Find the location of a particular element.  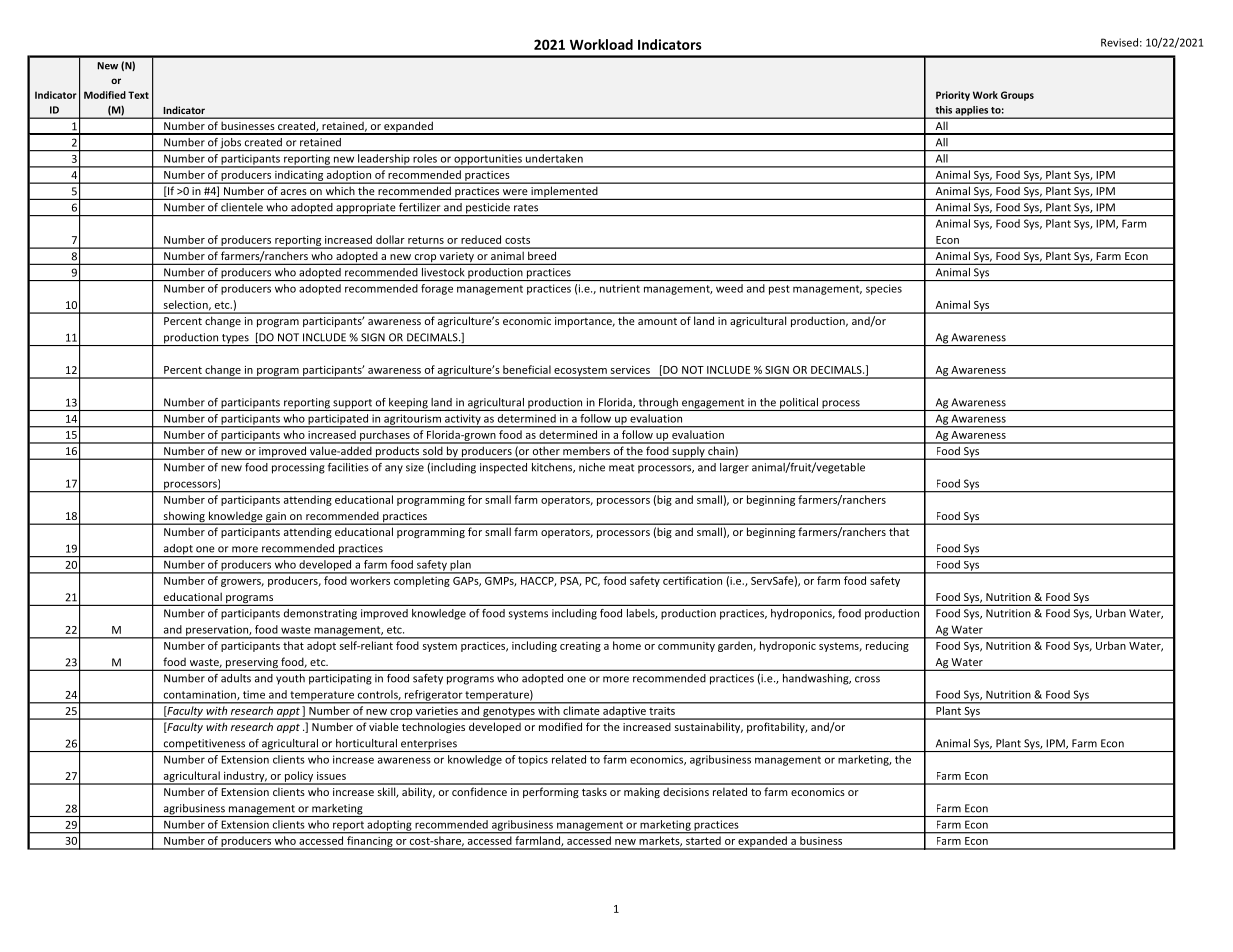

species is located at coordinates (884, 289).
